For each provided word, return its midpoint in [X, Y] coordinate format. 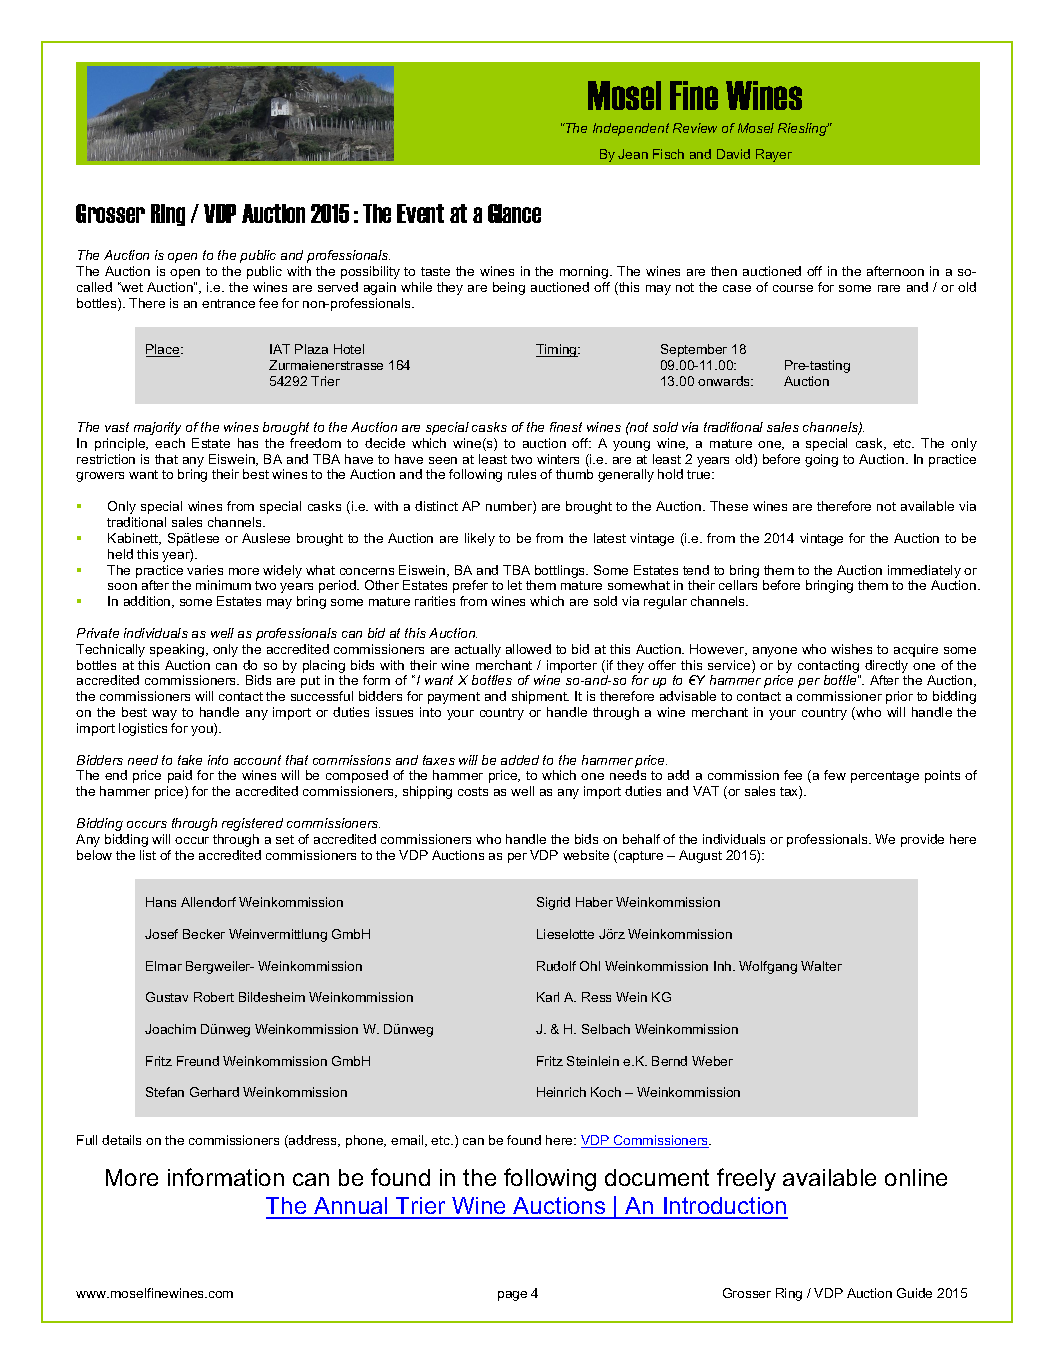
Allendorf [208, 902]
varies [205, 570]
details [121, 1140]
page [512, 1296]
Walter [821, 966]
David [733, 154]
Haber [594, 902]
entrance [228, 303]
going [821, 460]
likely [480, 539]
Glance [514, 213]
